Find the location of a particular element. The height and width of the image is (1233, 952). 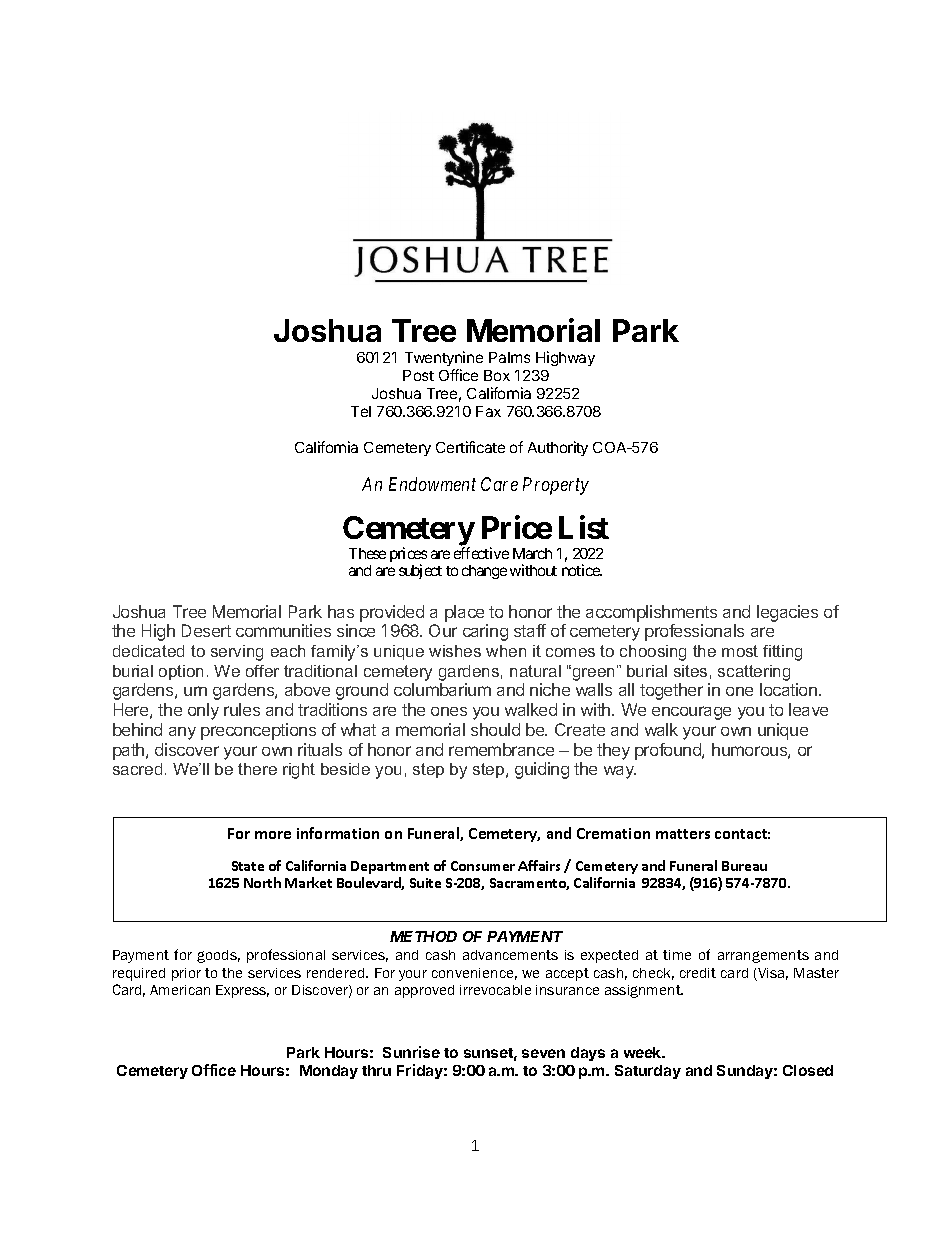

ones is located at coordinates (449, 711).
